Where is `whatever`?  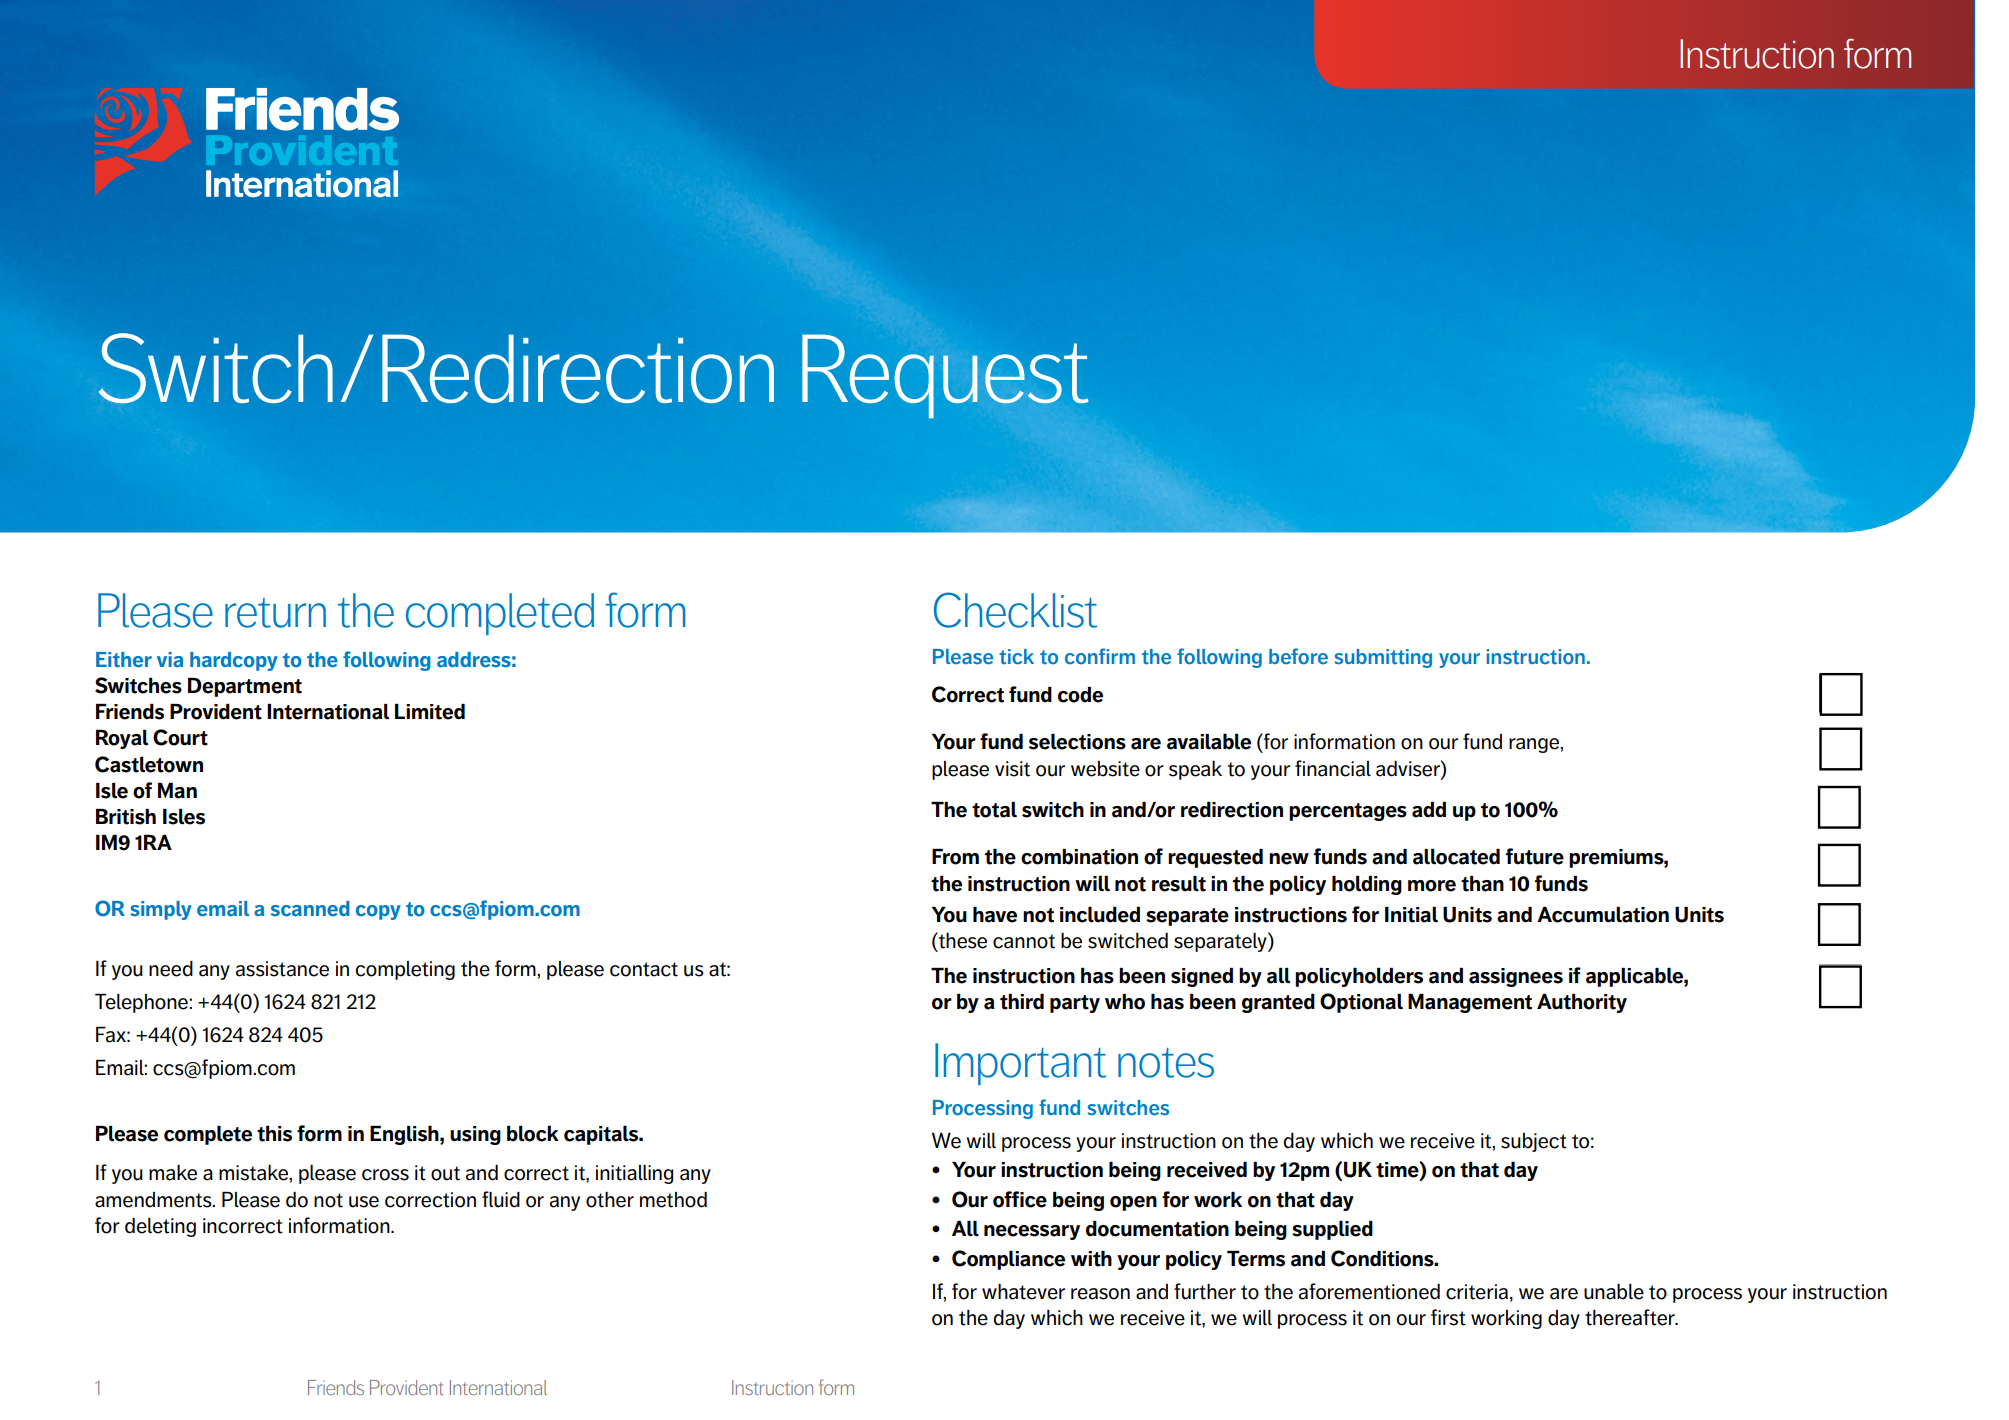
whatever is located at coordinates (1023, 1292).
